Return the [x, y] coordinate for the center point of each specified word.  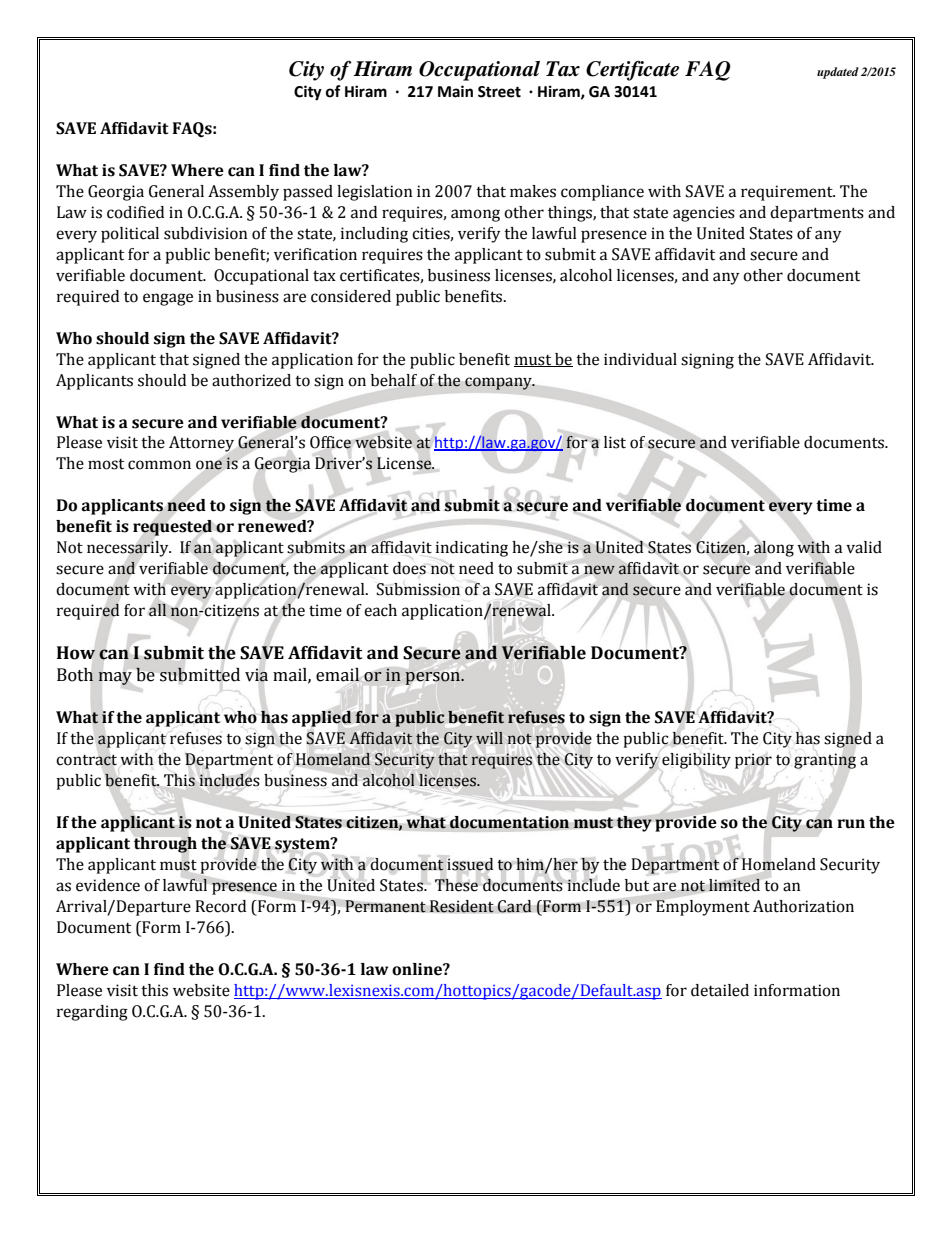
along [774, 549]
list [615, 442]
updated [838, 73]
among [475, 215]
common [159, 465]
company [499, 383]
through [165, 844]
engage [168, 299]
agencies [704, 214]
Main [455, 91]
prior [753, 761]
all [158, 610]
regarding [92, 1013]
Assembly [243, 193]
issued [470, 864]
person [434, 678]
